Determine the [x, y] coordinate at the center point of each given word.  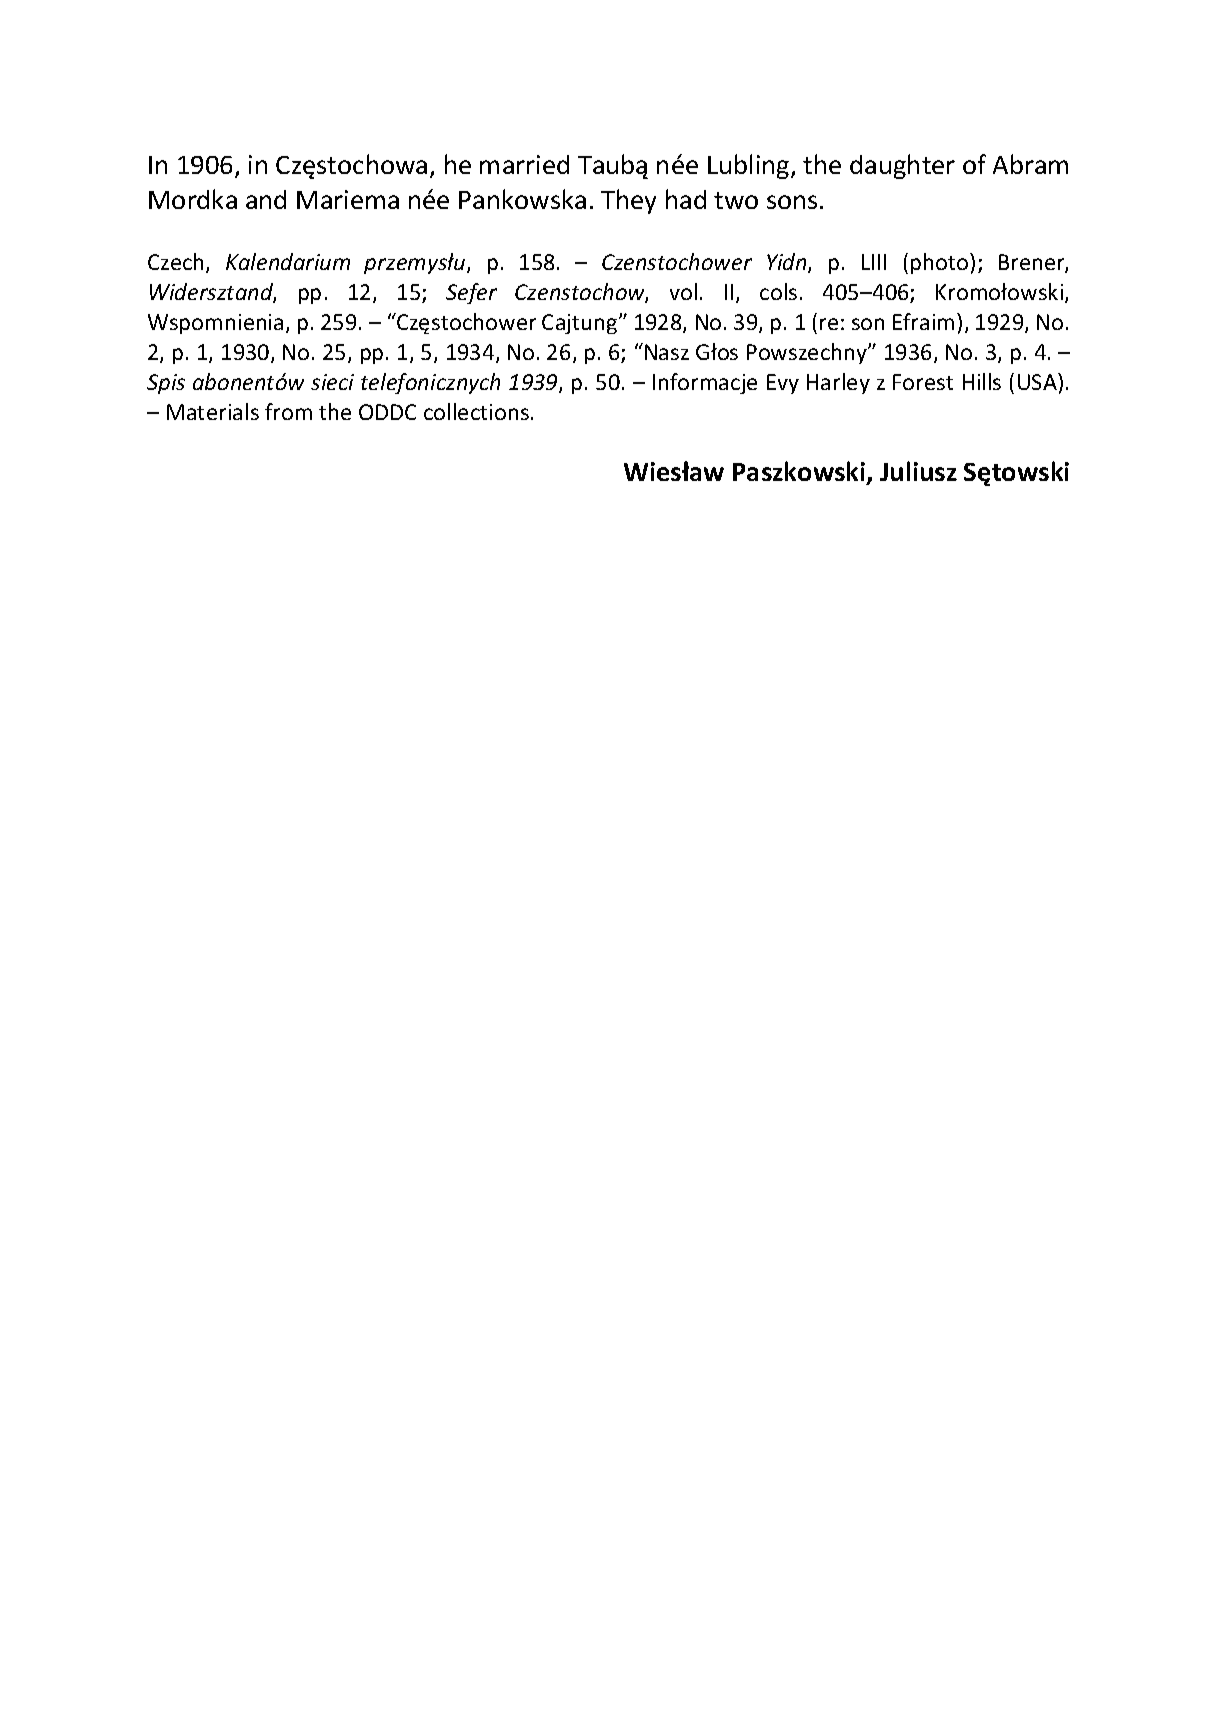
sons [792, 202]
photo [941, 263]
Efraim [923, 321]
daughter [902, 166]
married [524, 164]
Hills [982, 381]
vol [683, 291]
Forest [923, 382]
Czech [175, 261]
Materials [213, 411]
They [628, 201]
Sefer [471, 293]
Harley [838, 383]
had [686, 199]
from [288, 411]
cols [778, 291]
